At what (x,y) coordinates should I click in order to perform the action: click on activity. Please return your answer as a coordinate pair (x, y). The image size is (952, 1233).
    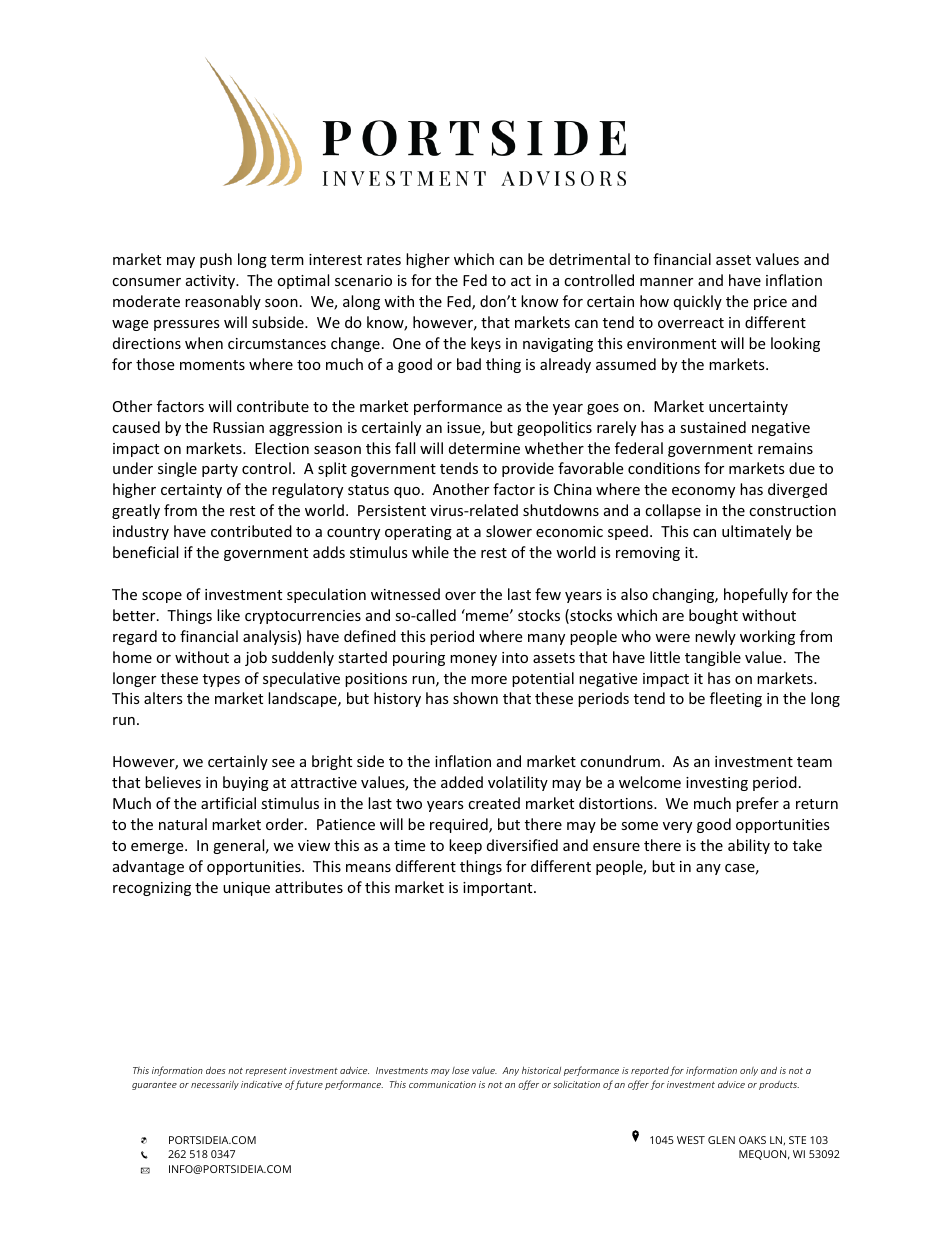
    Looking at the image, I should click on (211, 282).
